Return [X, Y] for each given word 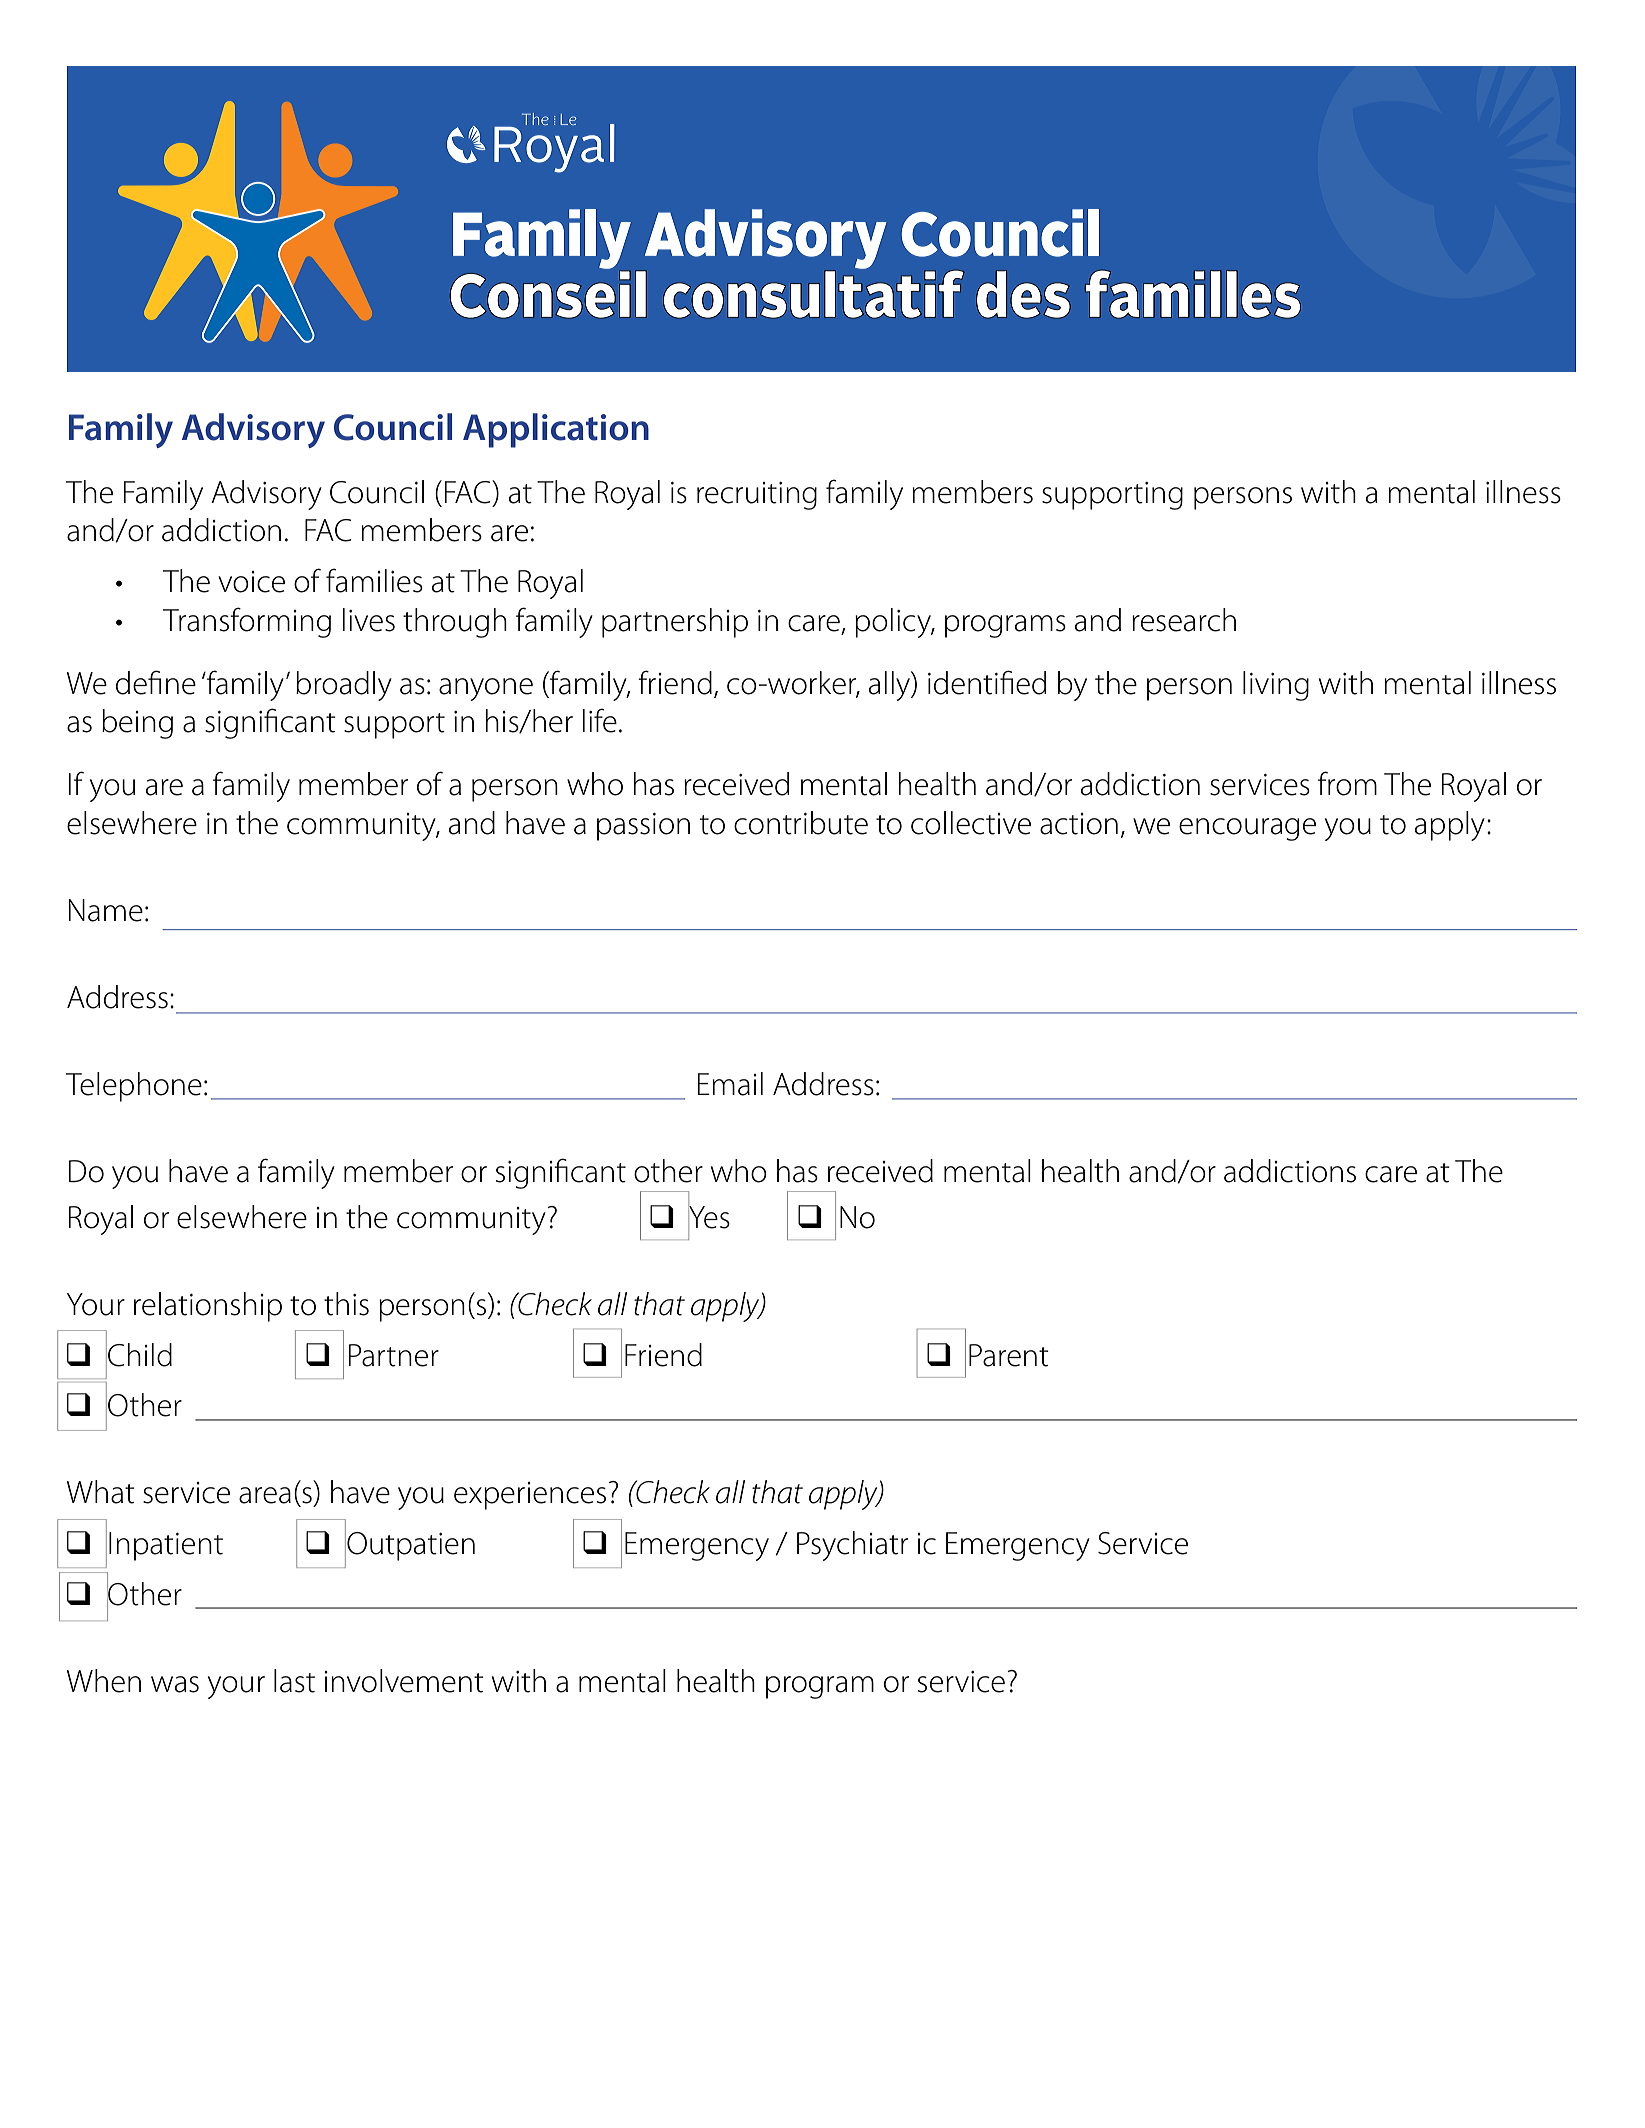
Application [556, 430]
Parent [1009, 1355]
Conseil [548, 293]
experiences [530, 1496]
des [1023, 294]
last [294, 1681]
